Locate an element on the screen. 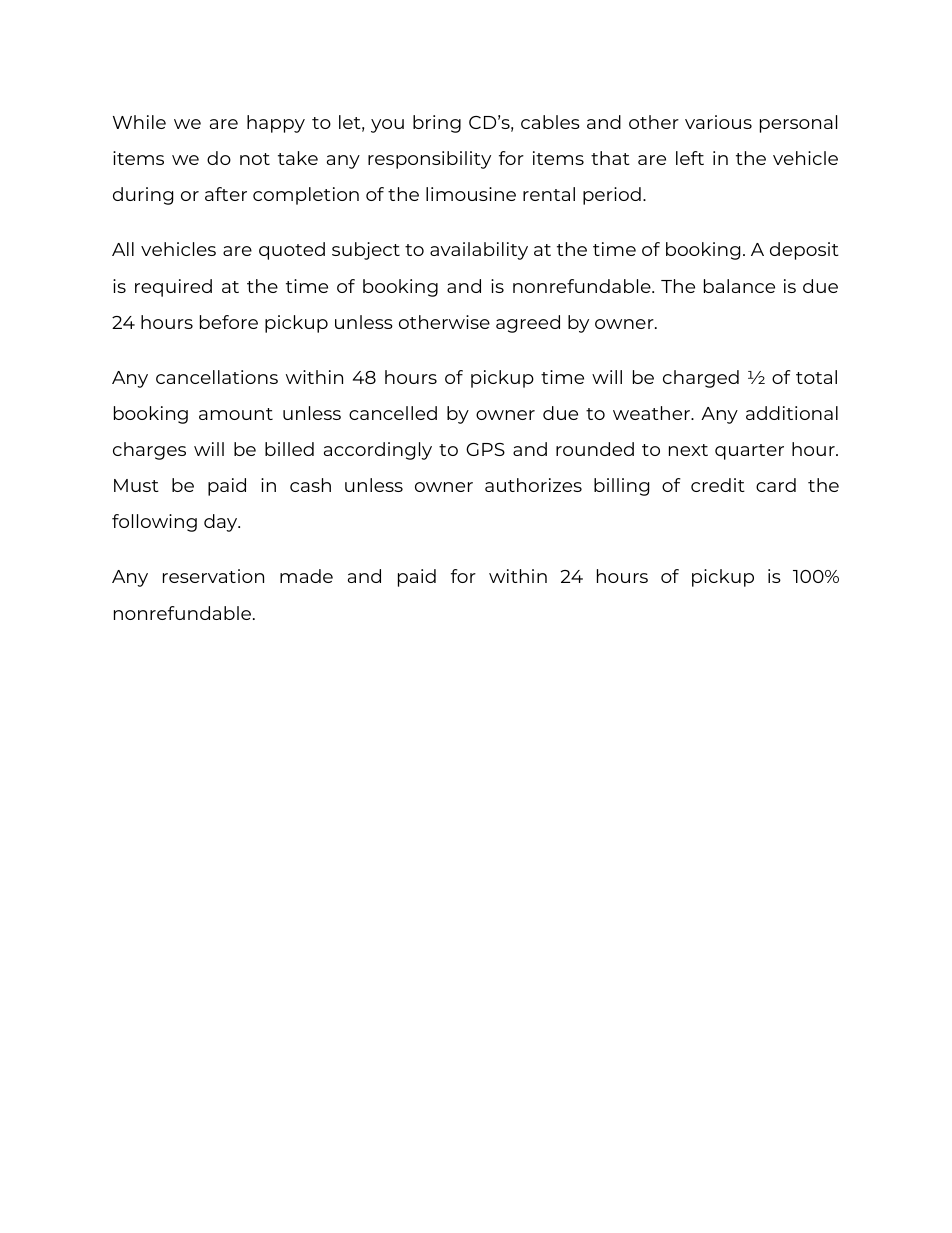  made is located at coordinates (306, 576).
